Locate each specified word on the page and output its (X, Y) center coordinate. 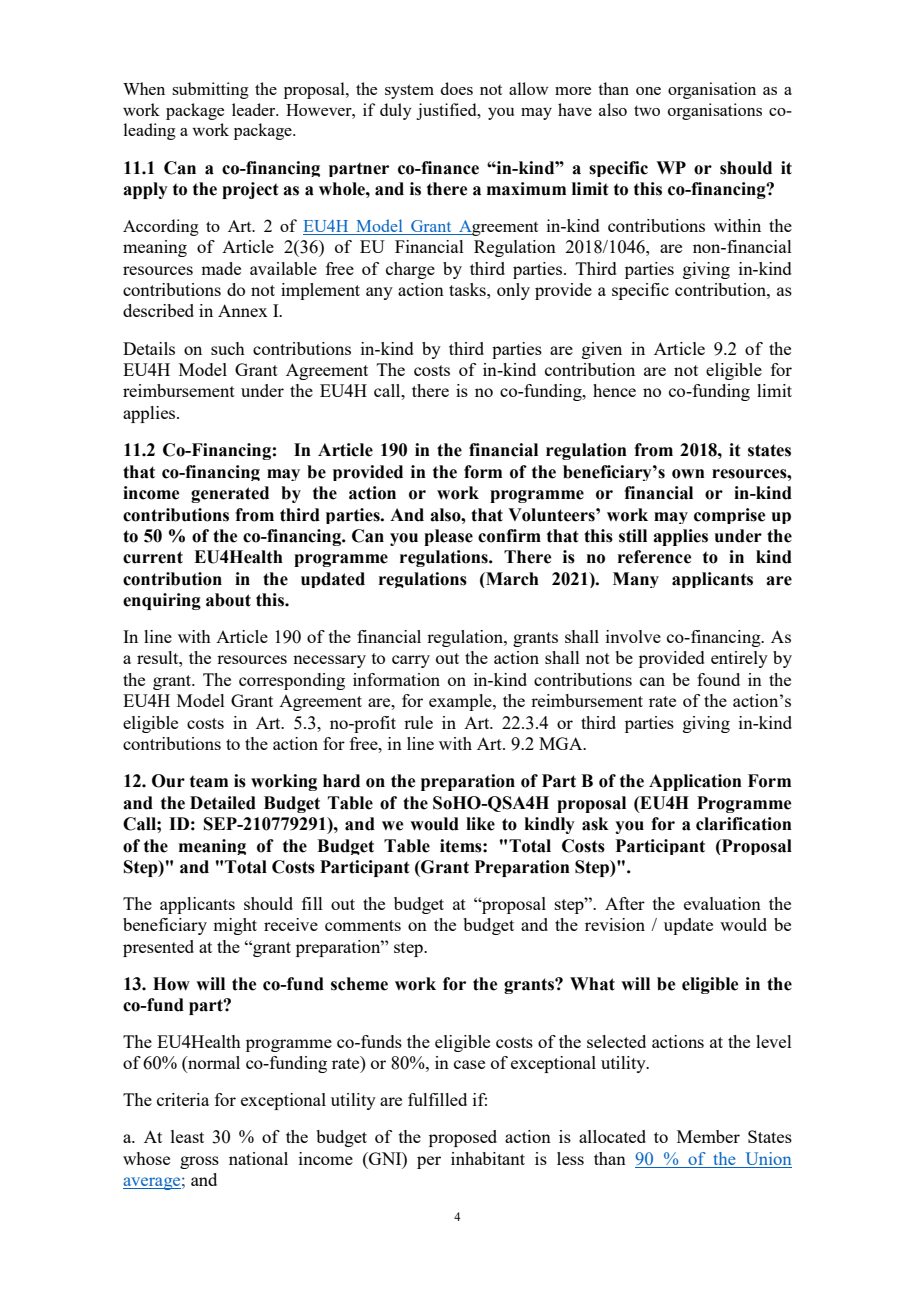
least (187, 1136)
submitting (210, 90)
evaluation (722, 903)
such (228, 348)
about (228, 600)
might (235, 926)
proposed (463, 1138)
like (480, 824)
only (513, 291)
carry (411, 661)
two (647, 110)
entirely (739, 659)
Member (708, 1136)
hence (614, 390)
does (457, 88)
